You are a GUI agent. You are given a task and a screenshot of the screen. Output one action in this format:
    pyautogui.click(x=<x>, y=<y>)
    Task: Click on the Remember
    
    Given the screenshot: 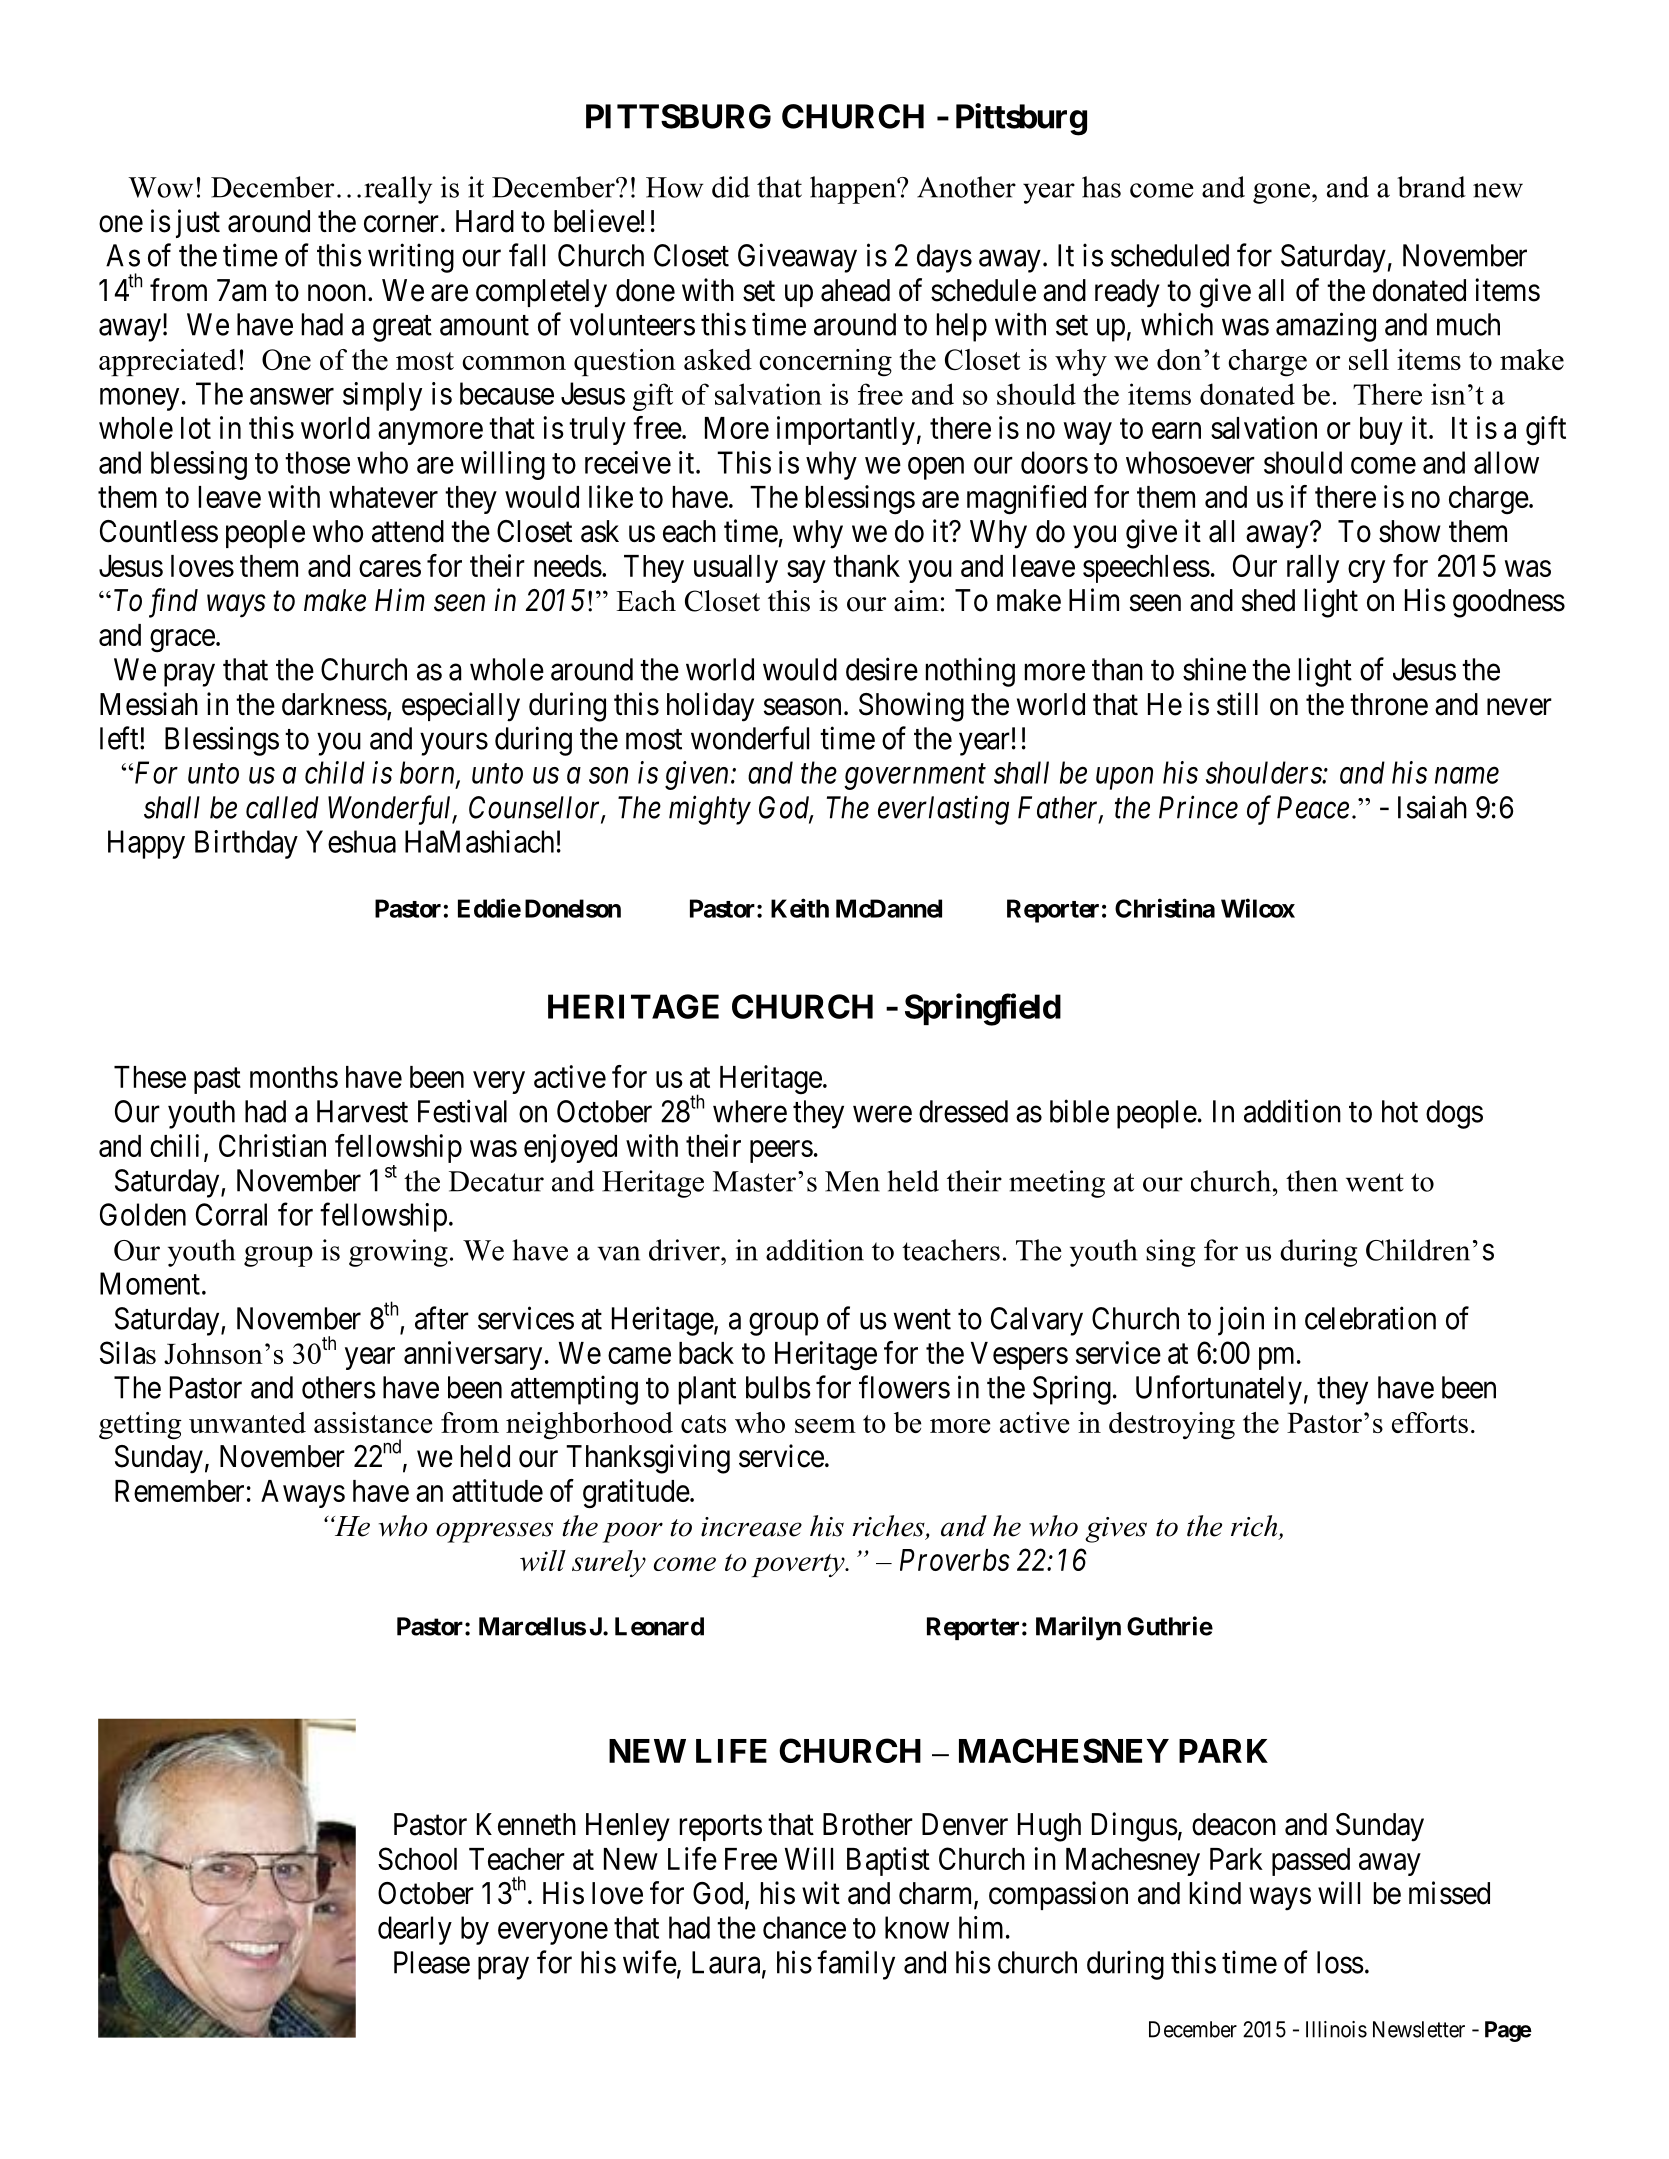 What is the action you would take?
    pyautogui.click(x=179, y=1491)
